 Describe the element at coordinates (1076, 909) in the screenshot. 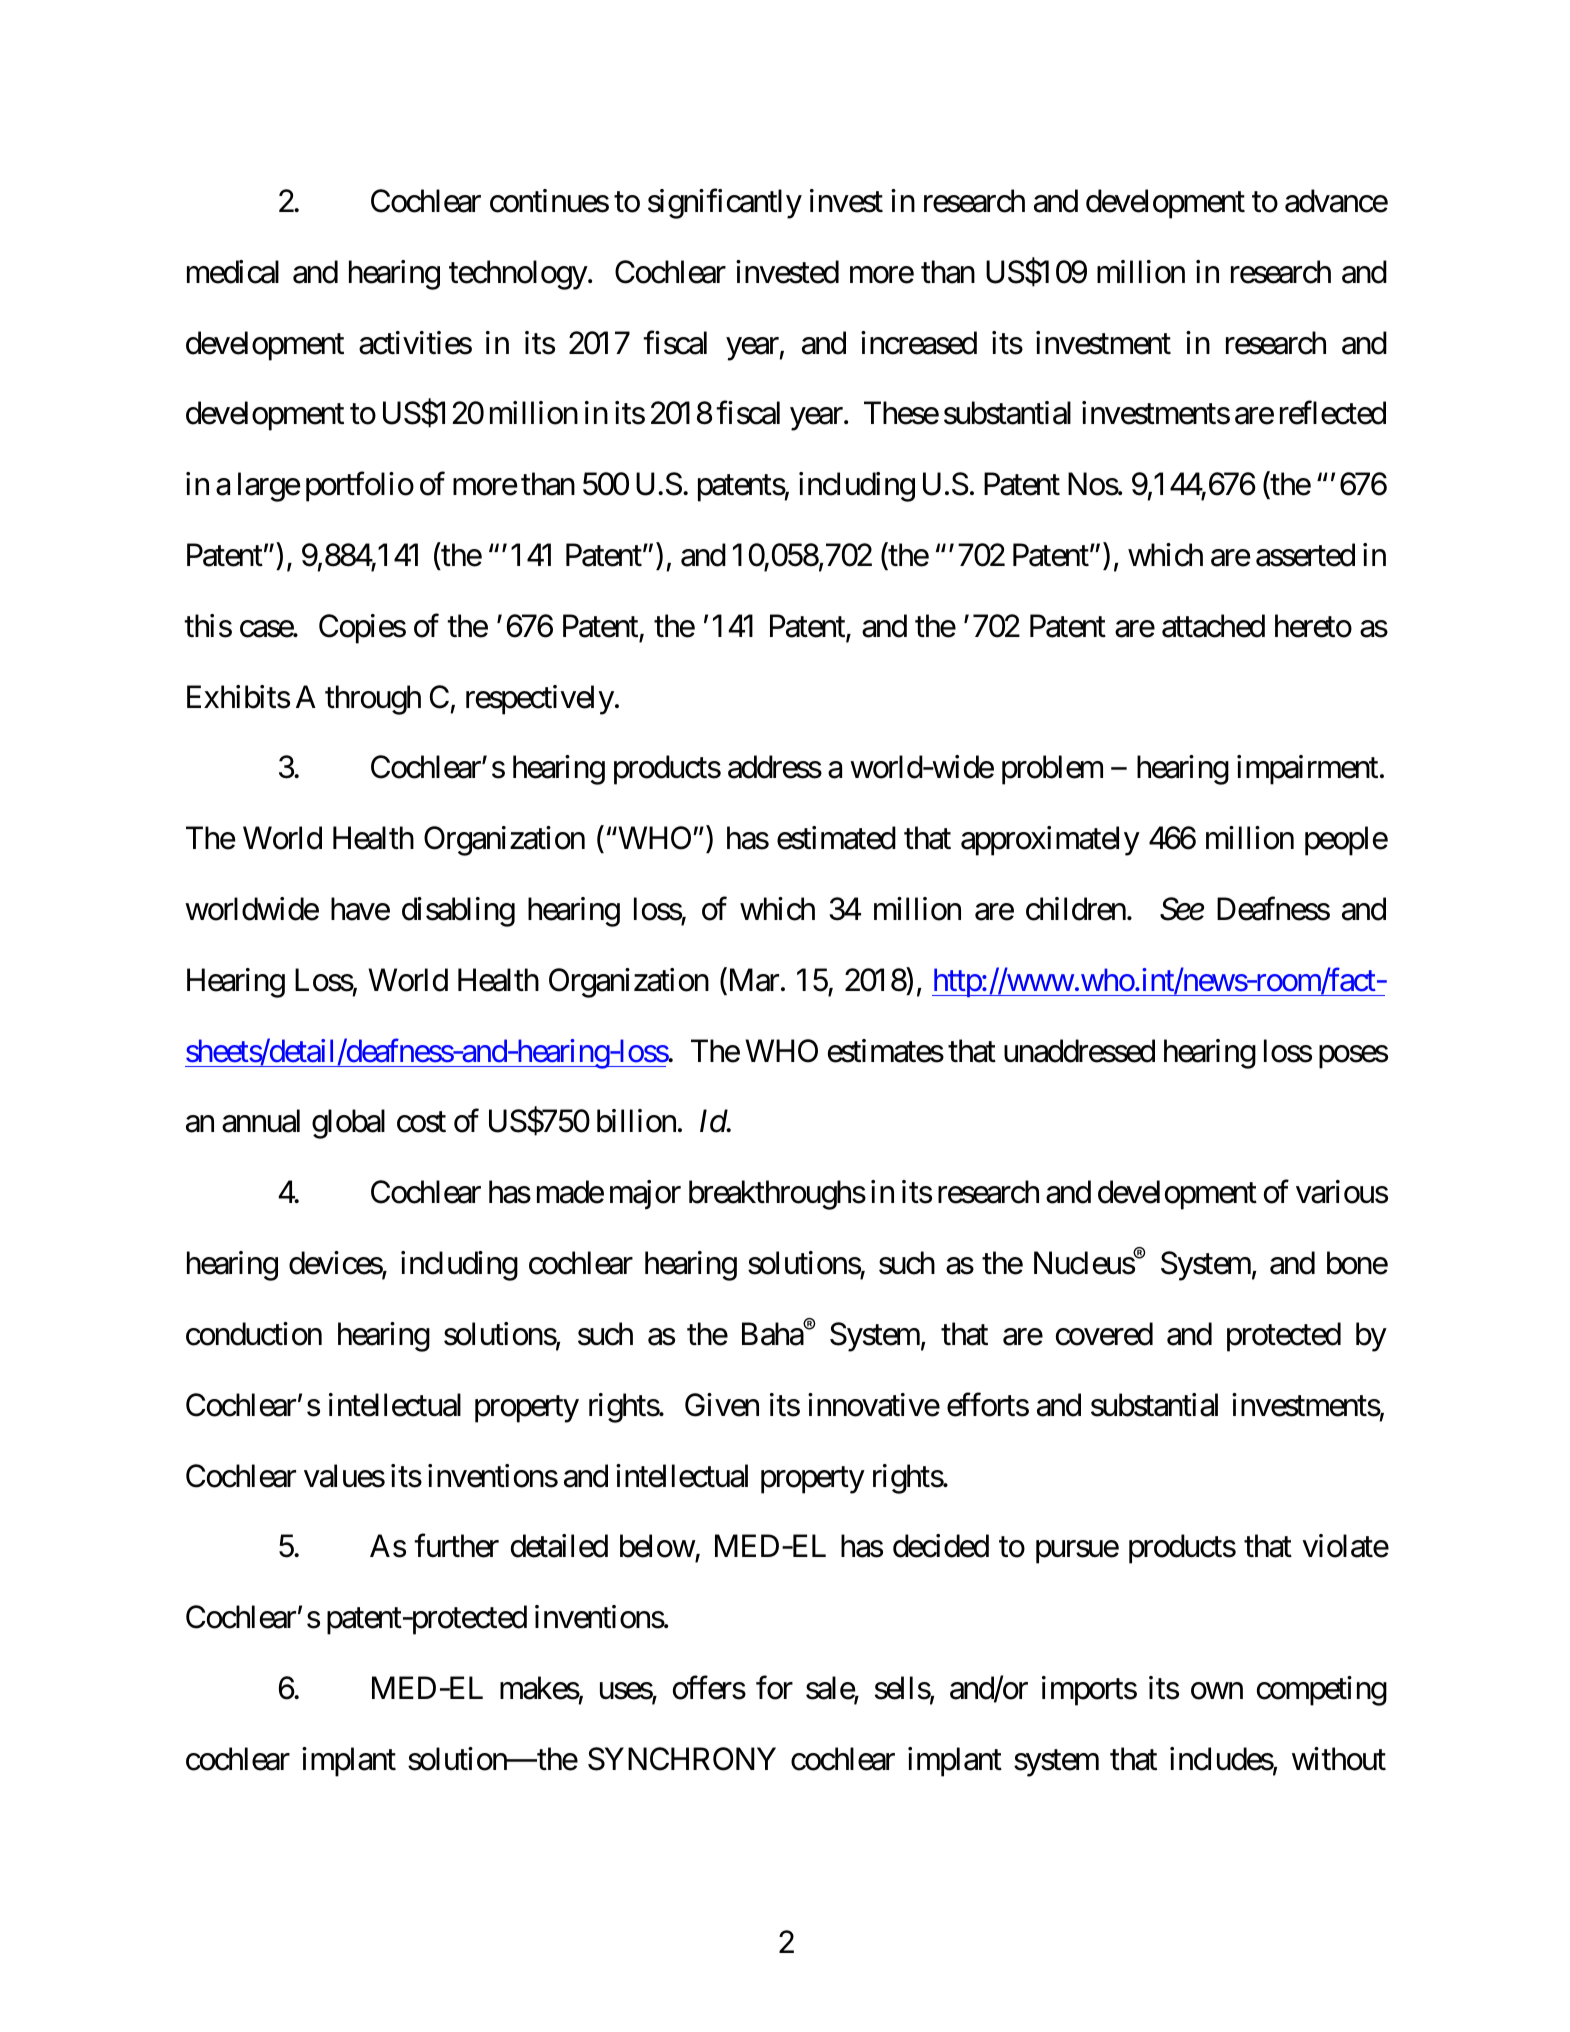

I see `children` at that location.
